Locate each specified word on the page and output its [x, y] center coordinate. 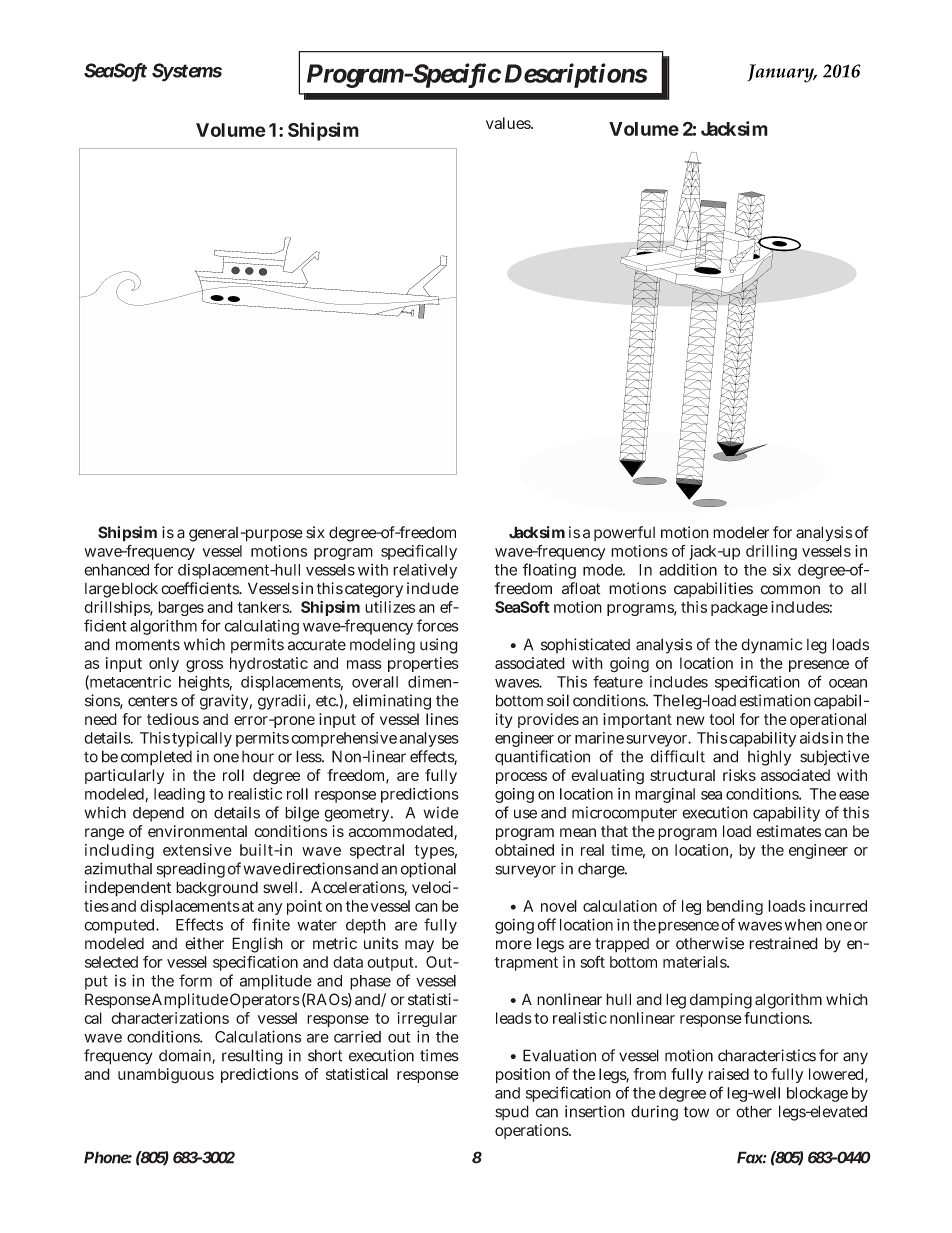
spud [512, 1112]
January [781, 73]
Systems [187, 72]
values [509, 123]
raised [728, 1074]
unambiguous [166, 1075]
